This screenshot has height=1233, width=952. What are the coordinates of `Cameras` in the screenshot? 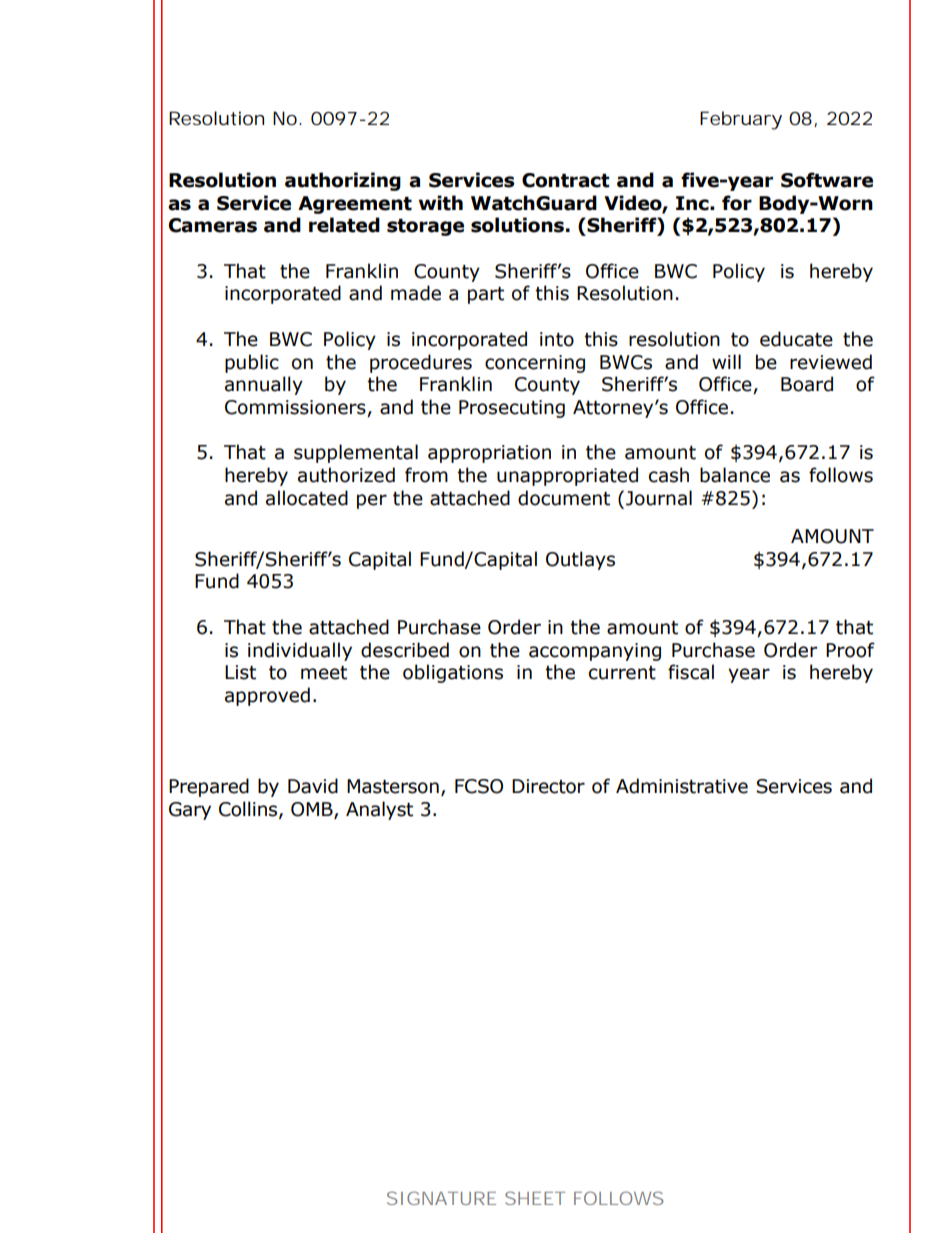 It's located at (213, 225).
